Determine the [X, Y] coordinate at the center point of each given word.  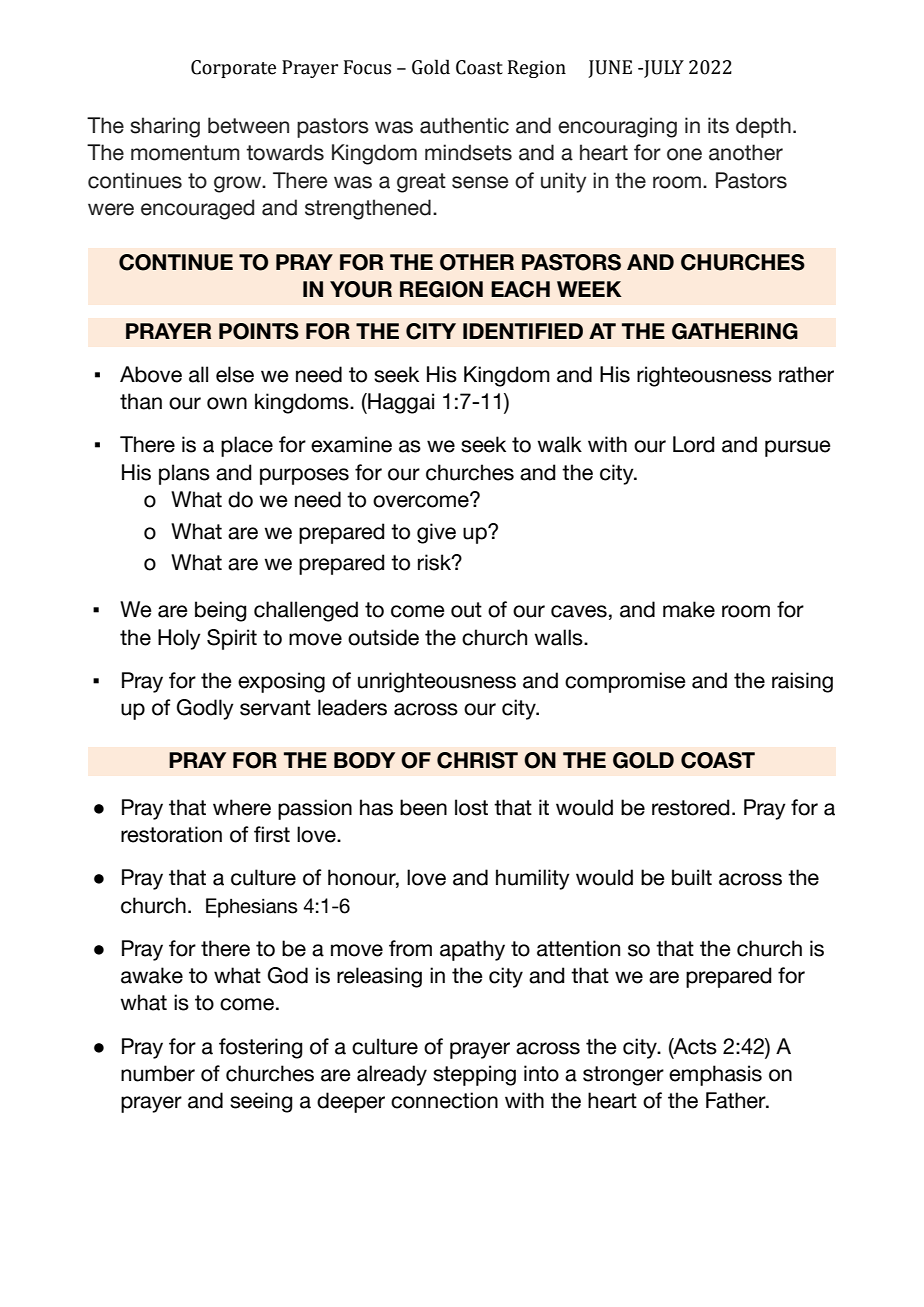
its [718, 125]
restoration [171, 834]
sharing [165, 127]
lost [471, 807]
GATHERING [735, 331]
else [235, 374]
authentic [464, 125]
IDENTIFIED [523, 331]
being [220, 611]
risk [435, 562]
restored [691, 807]
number [158, 1073]
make [689, 609]
